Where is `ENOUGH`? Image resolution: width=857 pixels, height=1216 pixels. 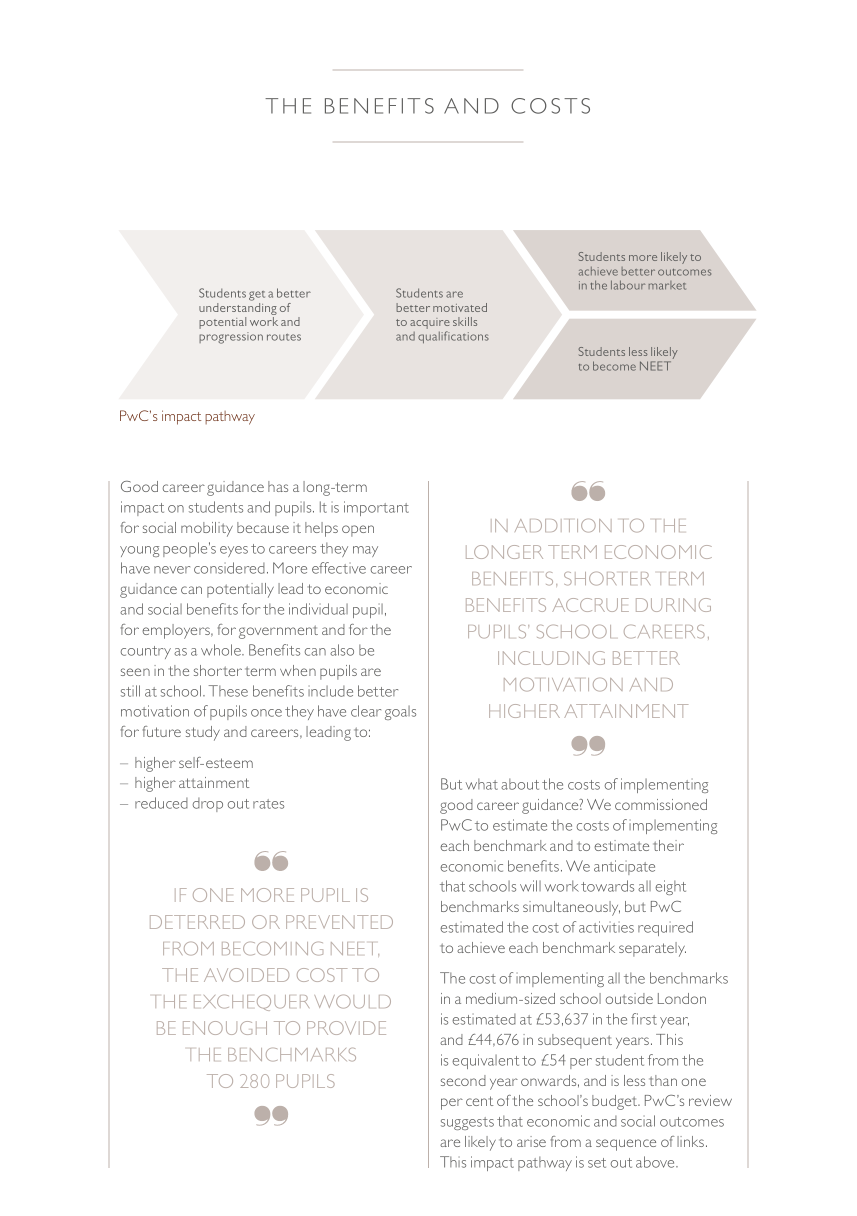
ENOUGH is located at coordinates (225, 1028).
